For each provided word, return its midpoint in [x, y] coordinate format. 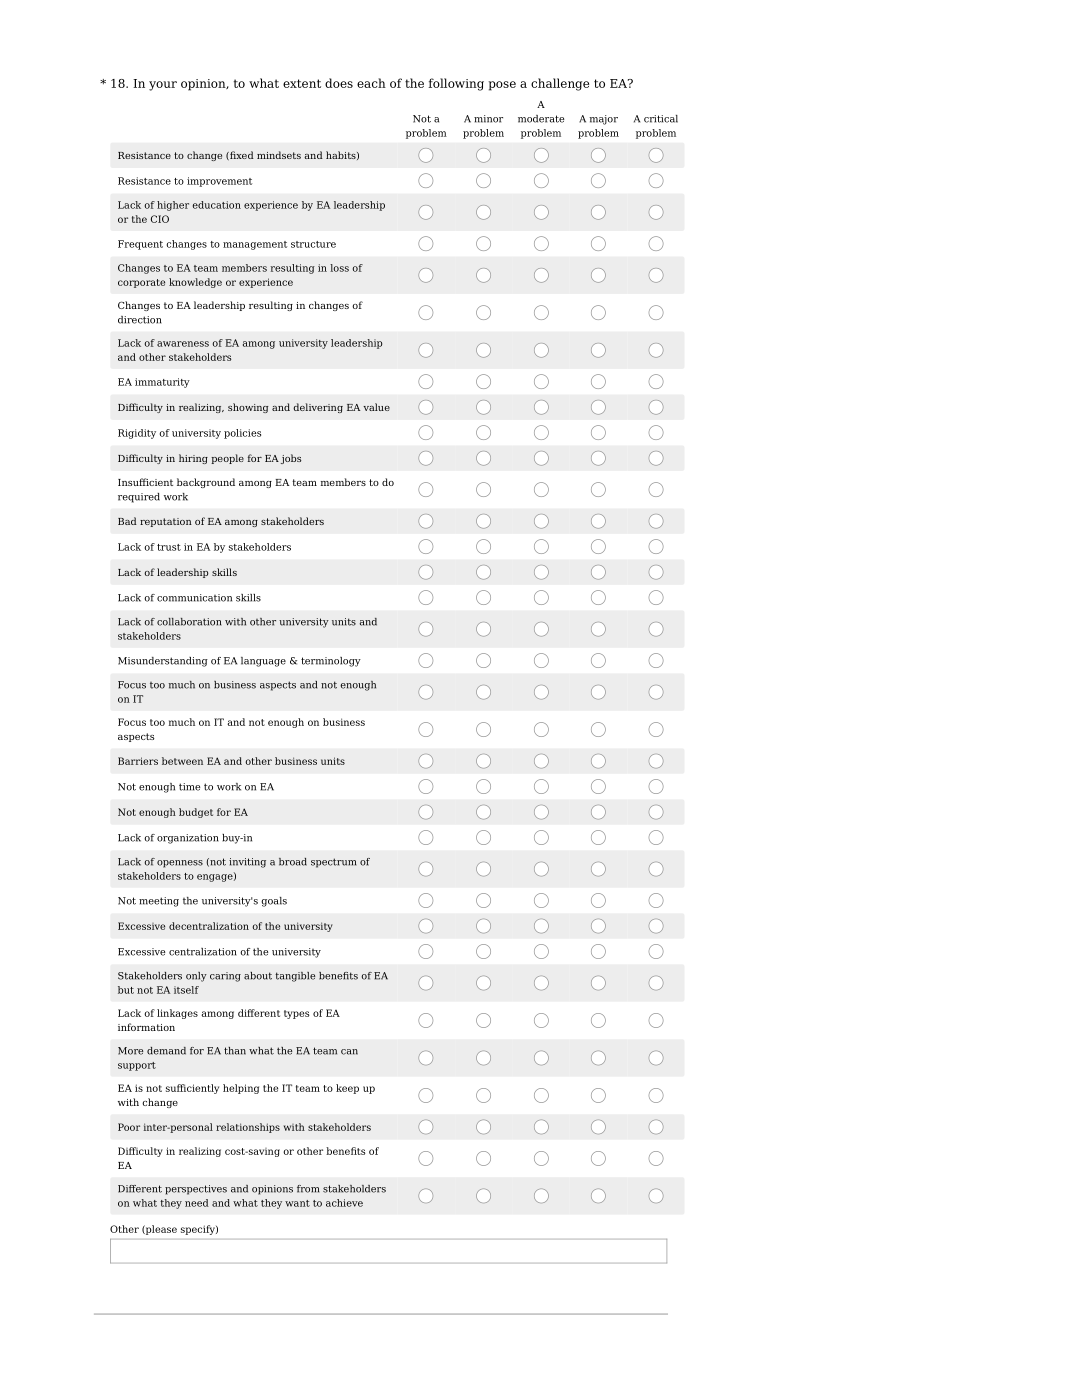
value [376, 407]
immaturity [162, 383]
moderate [541, 119]
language [263, 662]
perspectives [196, 1190]
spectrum [333, 863]
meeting [159, 902]
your [163, 86]
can [349, 1052]
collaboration [189, 622]
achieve [344, 1203]
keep [347, 1089]
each [371, 83]
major [603, 120]
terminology [331, 662]
